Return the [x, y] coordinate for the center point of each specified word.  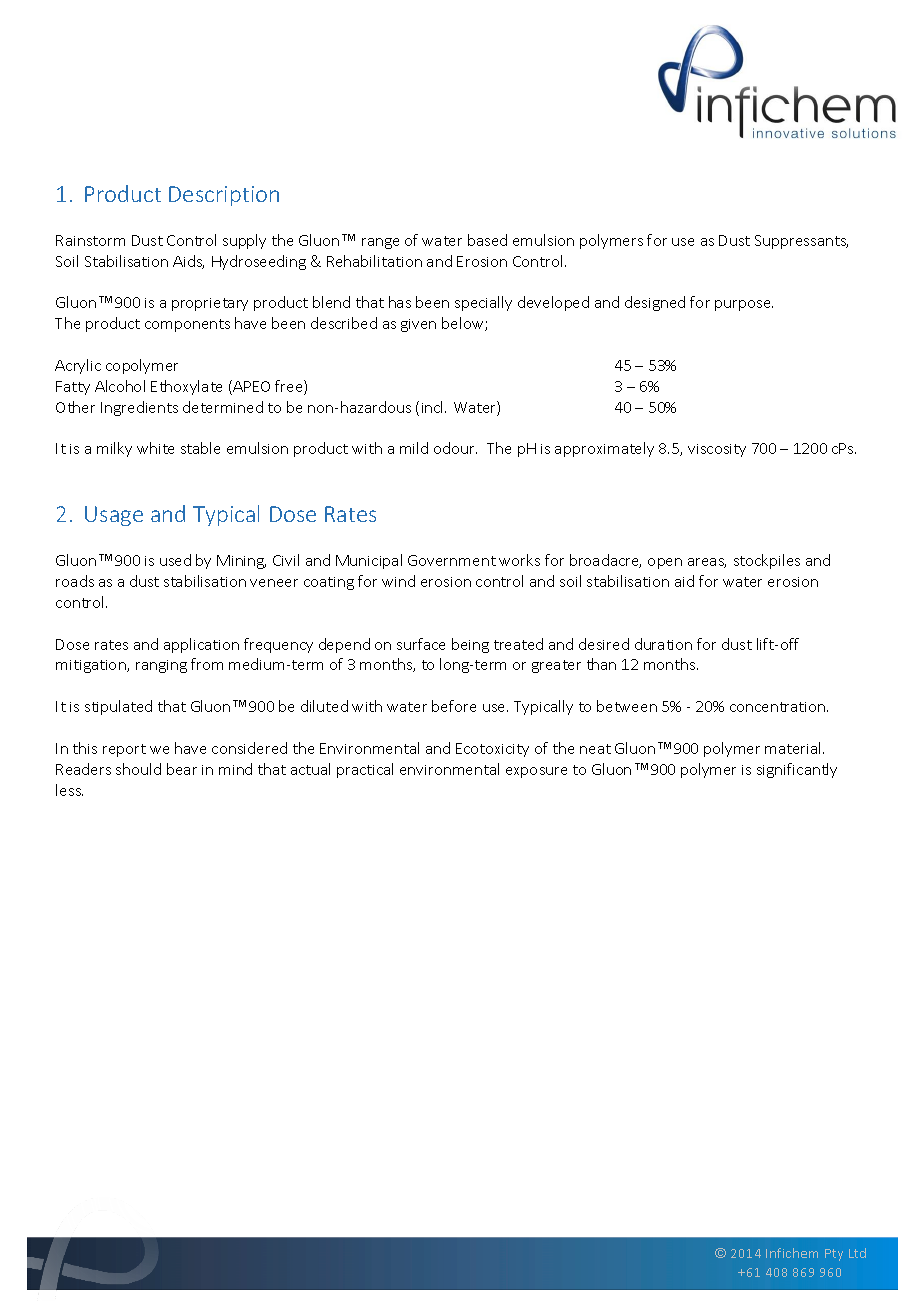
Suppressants [801, 242]
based [487, 240]
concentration [779, 707]
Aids [188, 262]
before [454, 706]
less [69, 790]
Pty [834, 1255]
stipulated [118, 707]
